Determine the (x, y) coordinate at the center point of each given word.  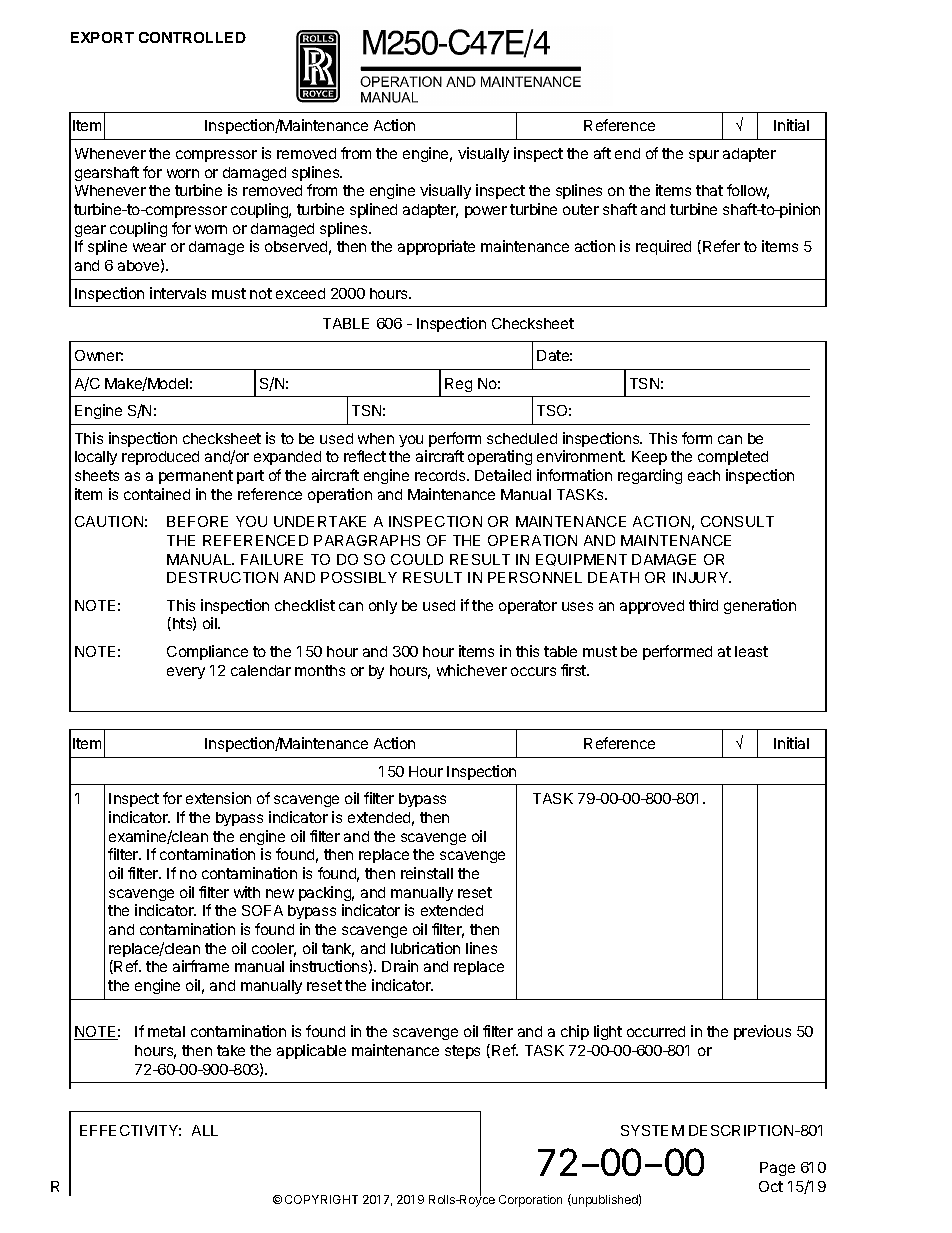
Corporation (530, 1201)
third (703, 605)
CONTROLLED (192, 37)
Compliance (207, 652)
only (383, 607)
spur (704, 156)
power (486, 212)
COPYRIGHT (321, 1199)
